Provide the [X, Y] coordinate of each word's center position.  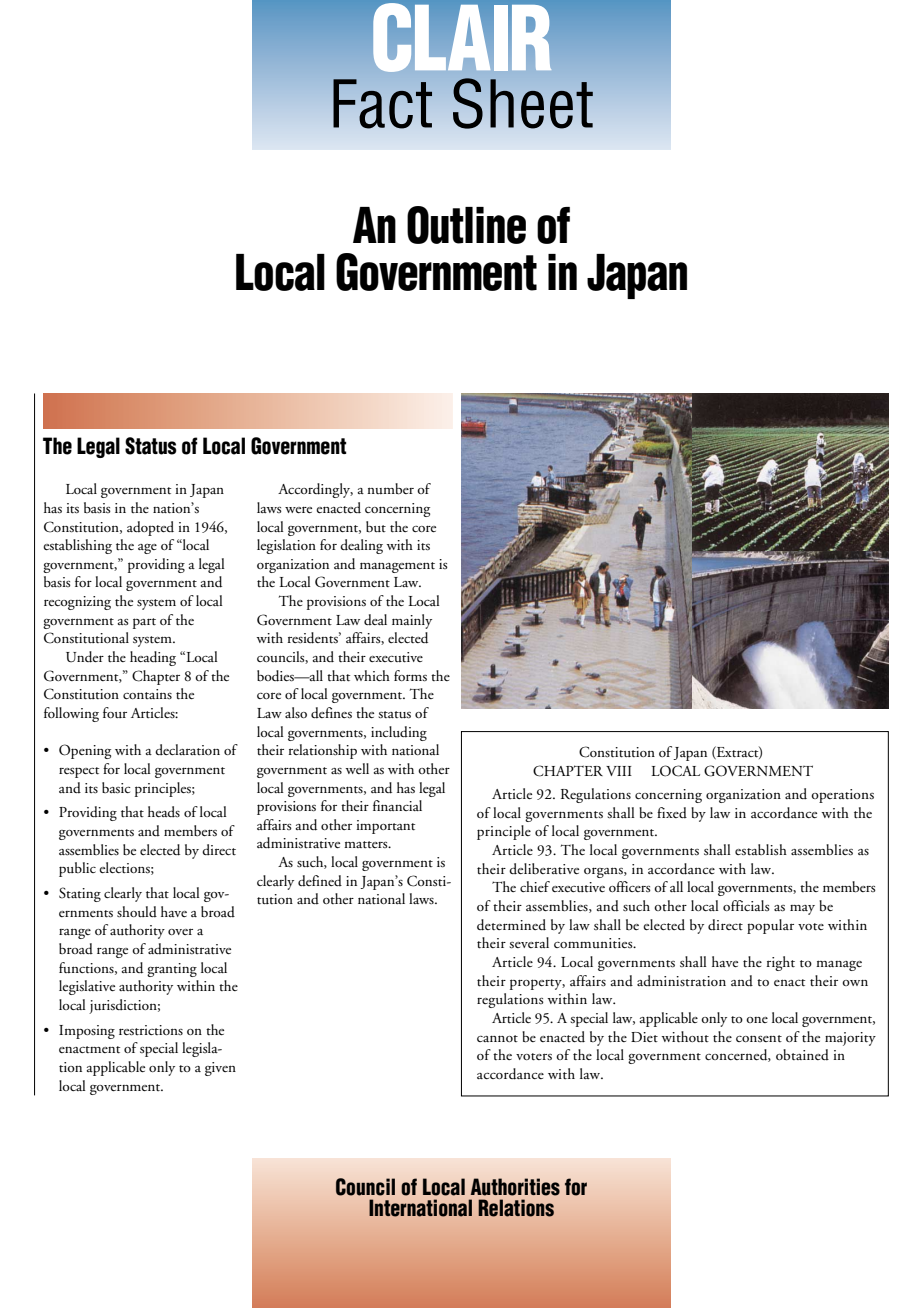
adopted [150, 528]
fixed [672, 813]
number [390, 489]
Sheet [523, 103]
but [376, 526]
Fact [382, 104]
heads [164, 812]
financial [397, 805]
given [220, 1069]
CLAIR [462, 37]
